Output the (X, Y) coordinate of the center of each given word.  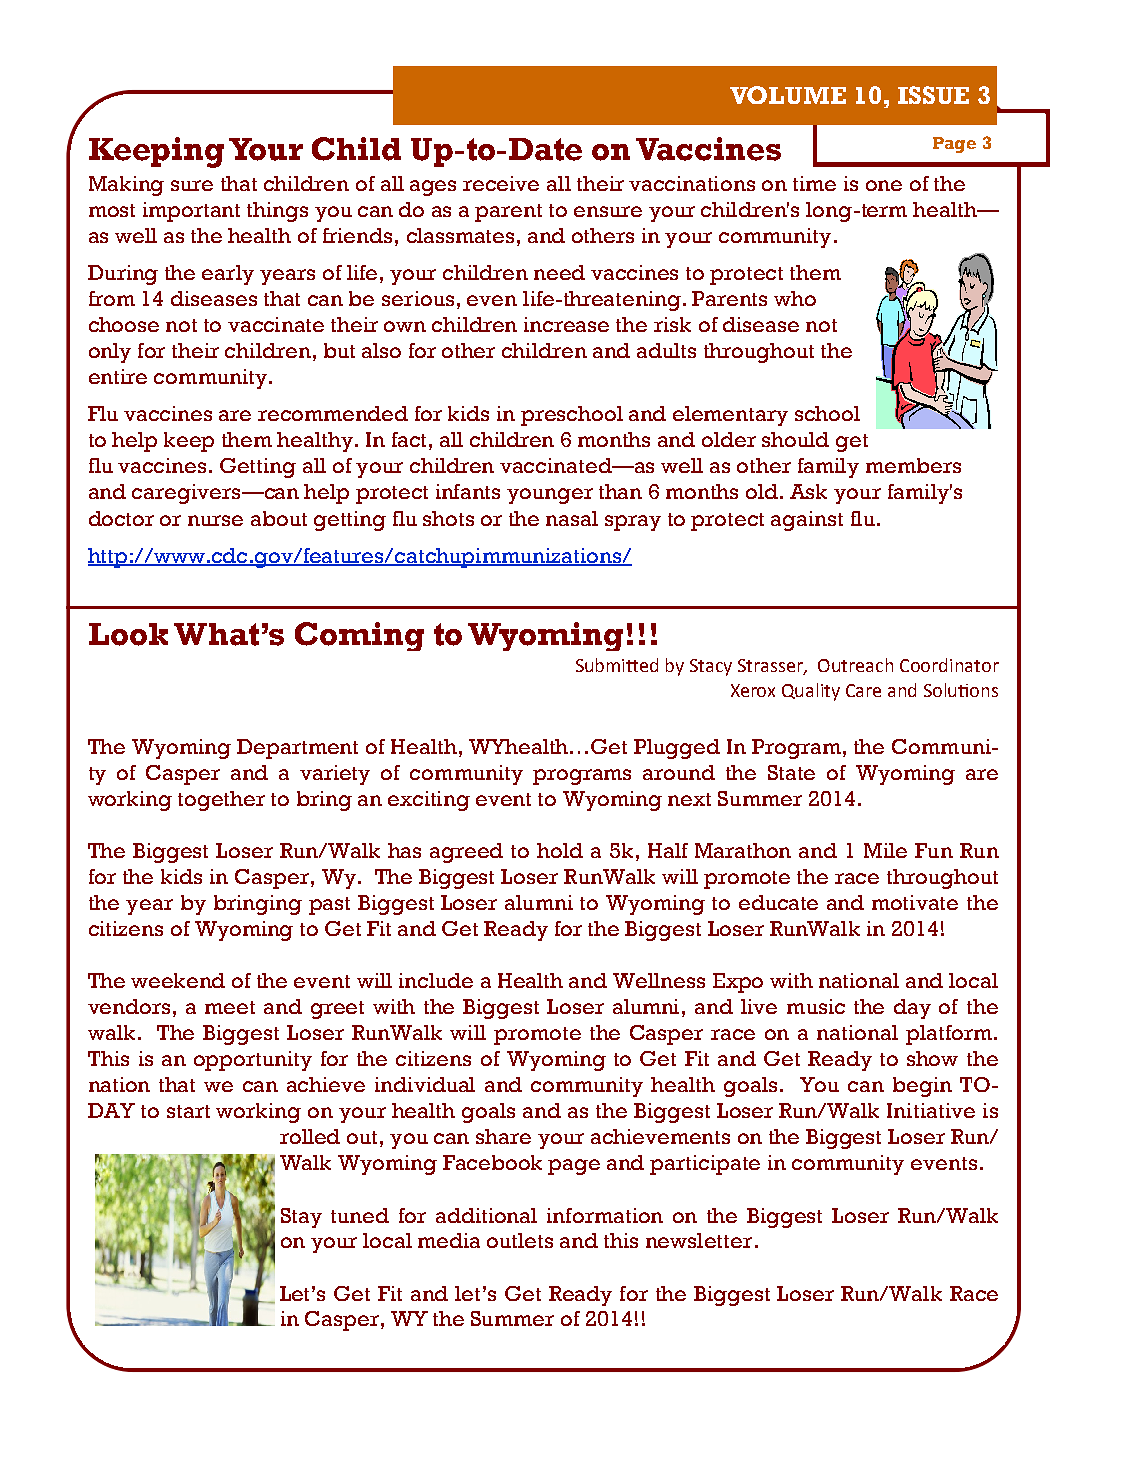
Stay (301, 1218)
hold (560, 850)
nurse (215, 520)
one (884, 185)
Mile (885, 850)
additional (486, 1215)
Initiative (931, 1110)
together (221, 801)
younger (550, 496)
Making (126, 186)
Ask (808, 491)
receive (501, 183)
